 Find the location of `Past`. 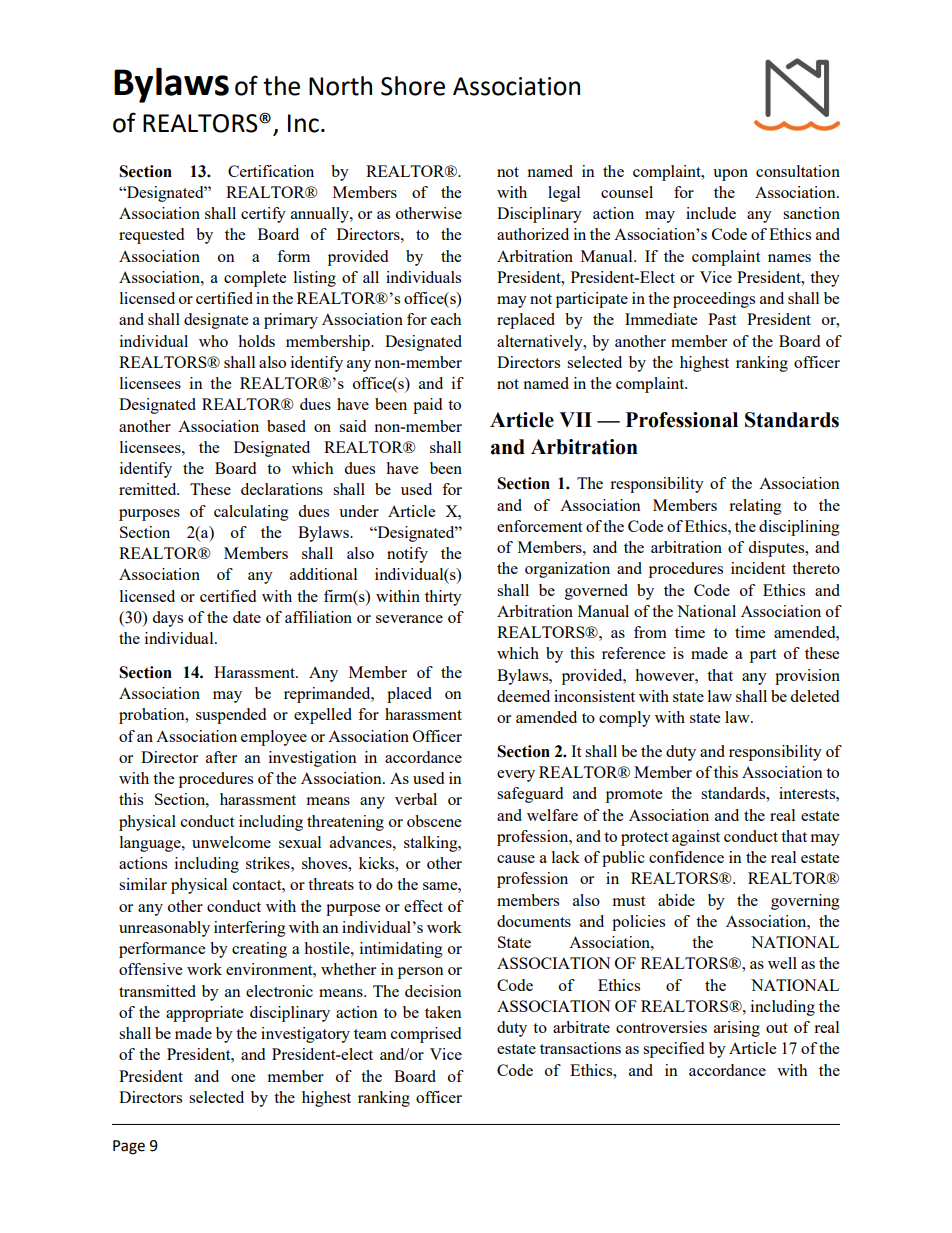

Past is located at coordinates (722, 319).
